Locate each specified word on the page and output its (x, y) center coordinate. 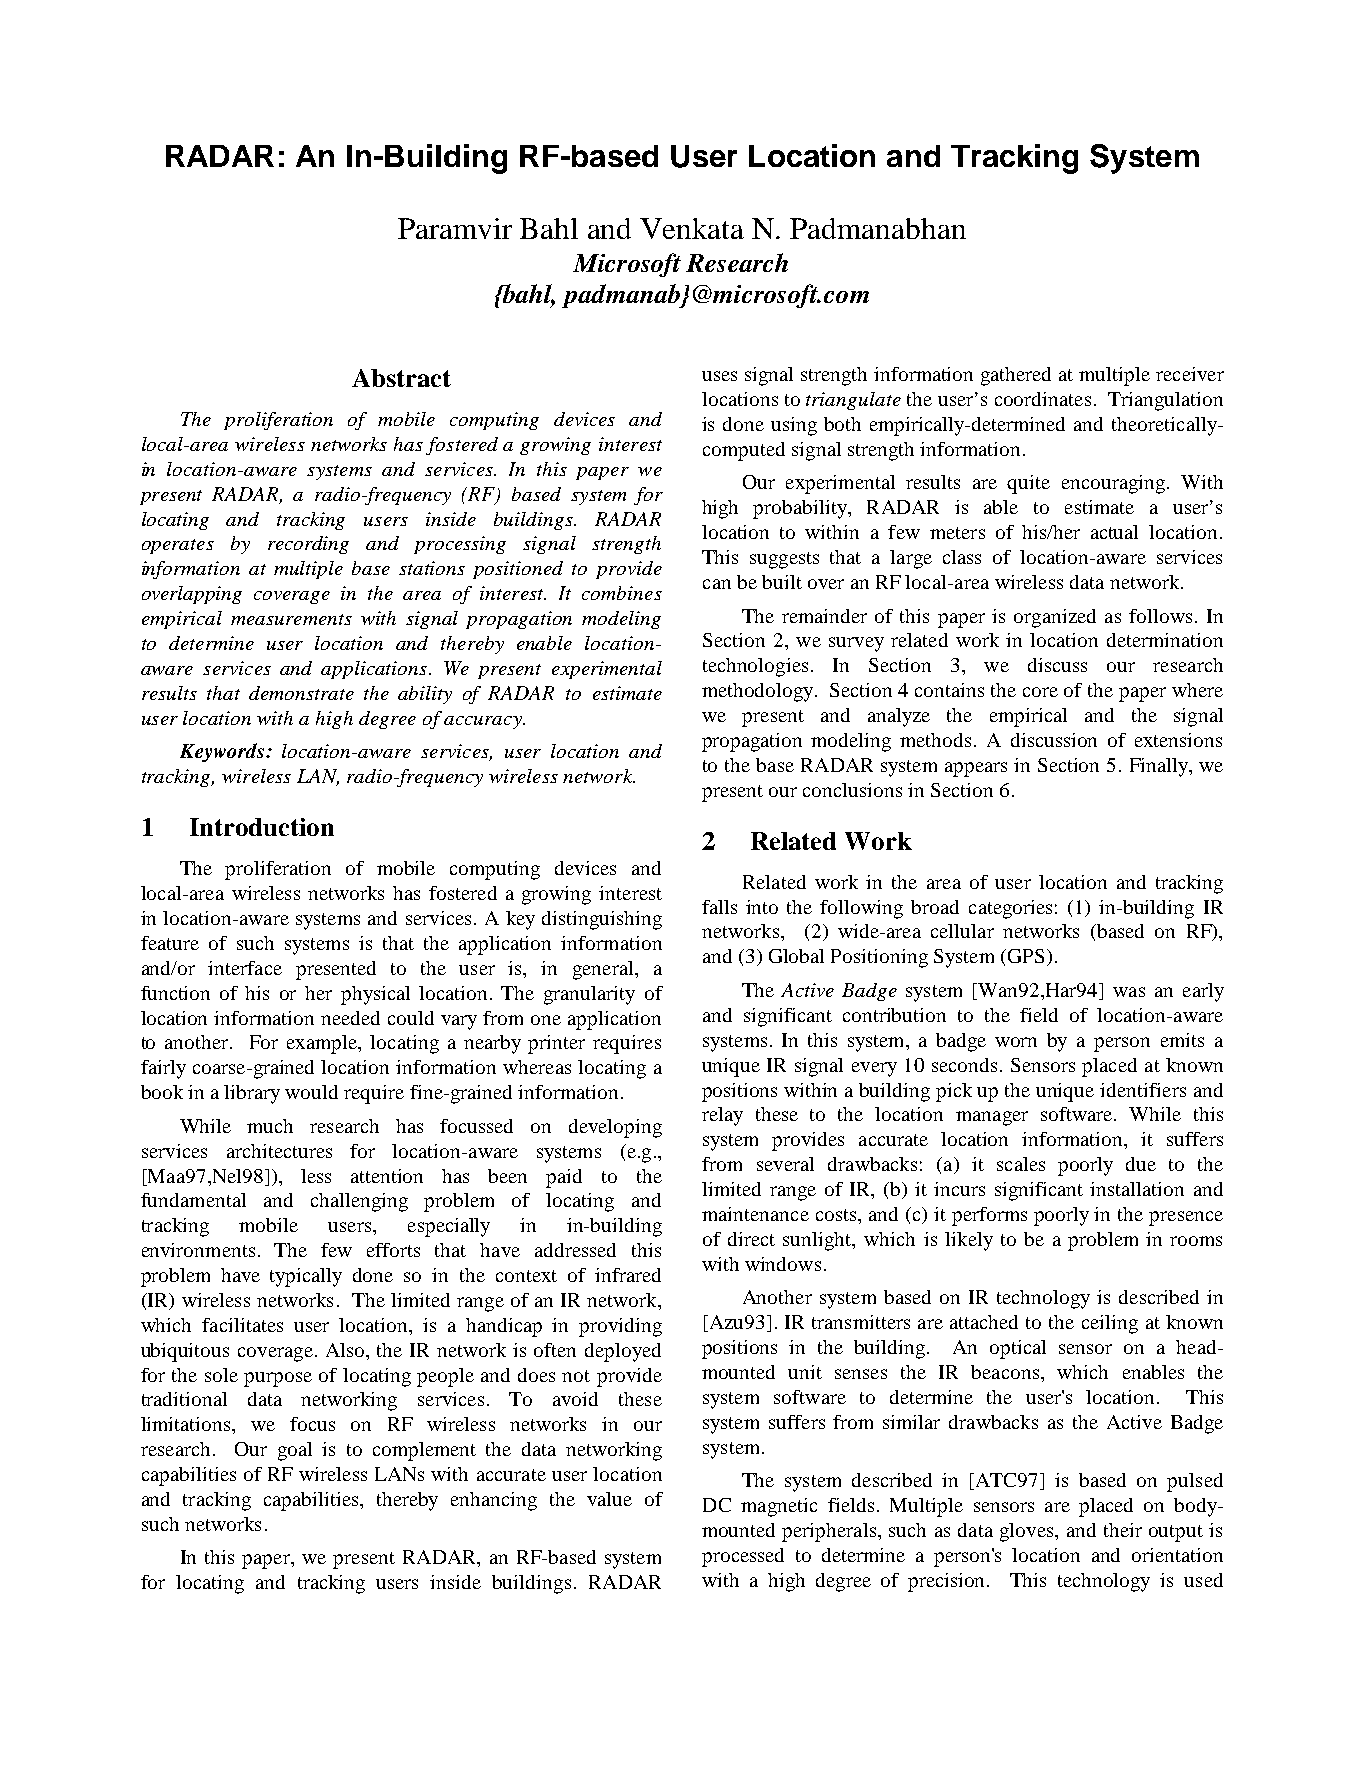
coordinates (1043, 399)
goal (295, 1451)
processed (743, 1557)
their (1123, 1530)
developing (615, 1128)
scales (1021, 1164)
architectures (279, 1151)
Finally (1160, 767)
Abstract (401, 378)
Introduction (262, 827)
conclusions (852, 790)
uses (719, 376)
